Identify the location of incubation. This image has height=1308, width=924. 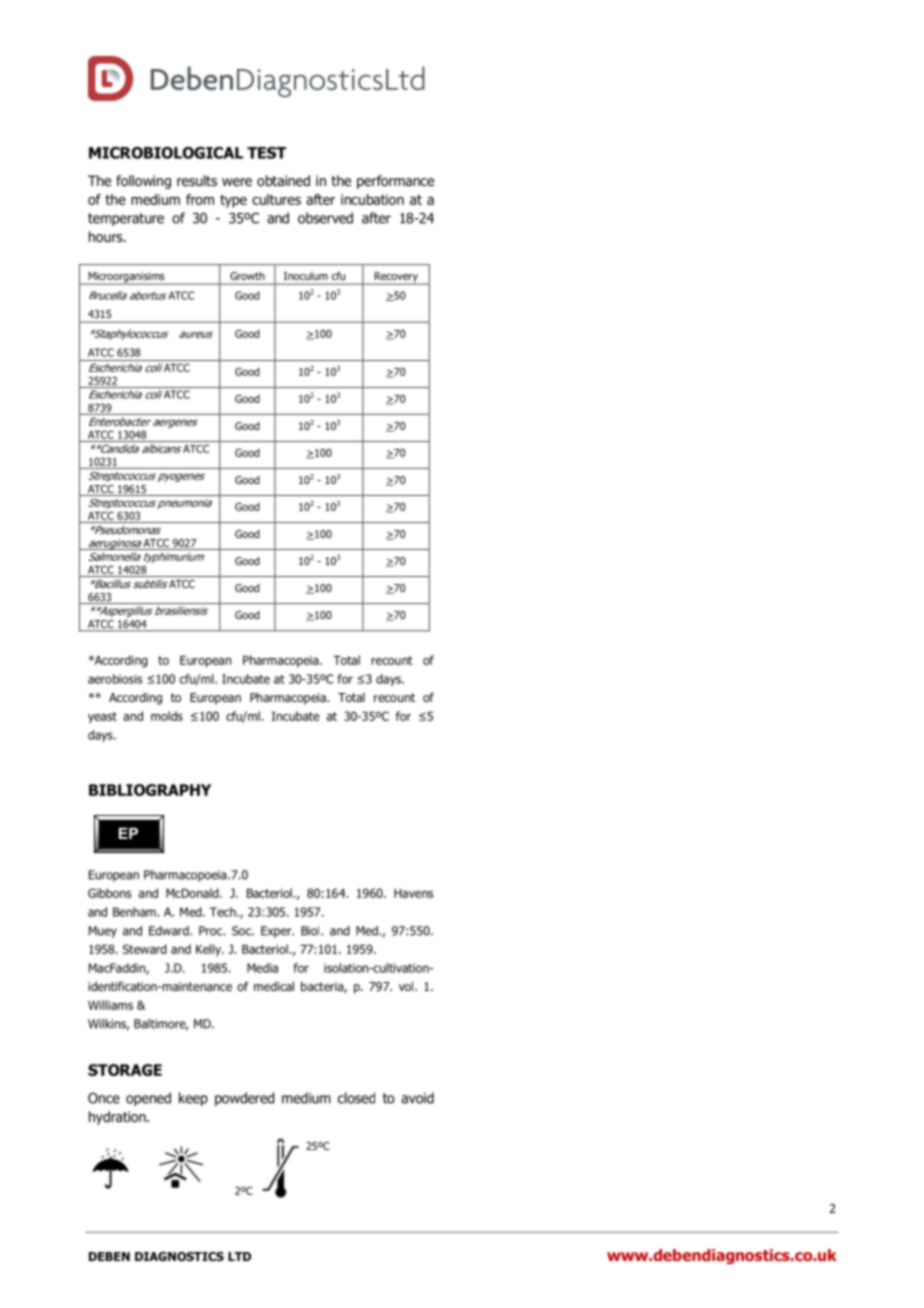
(372, 199).
